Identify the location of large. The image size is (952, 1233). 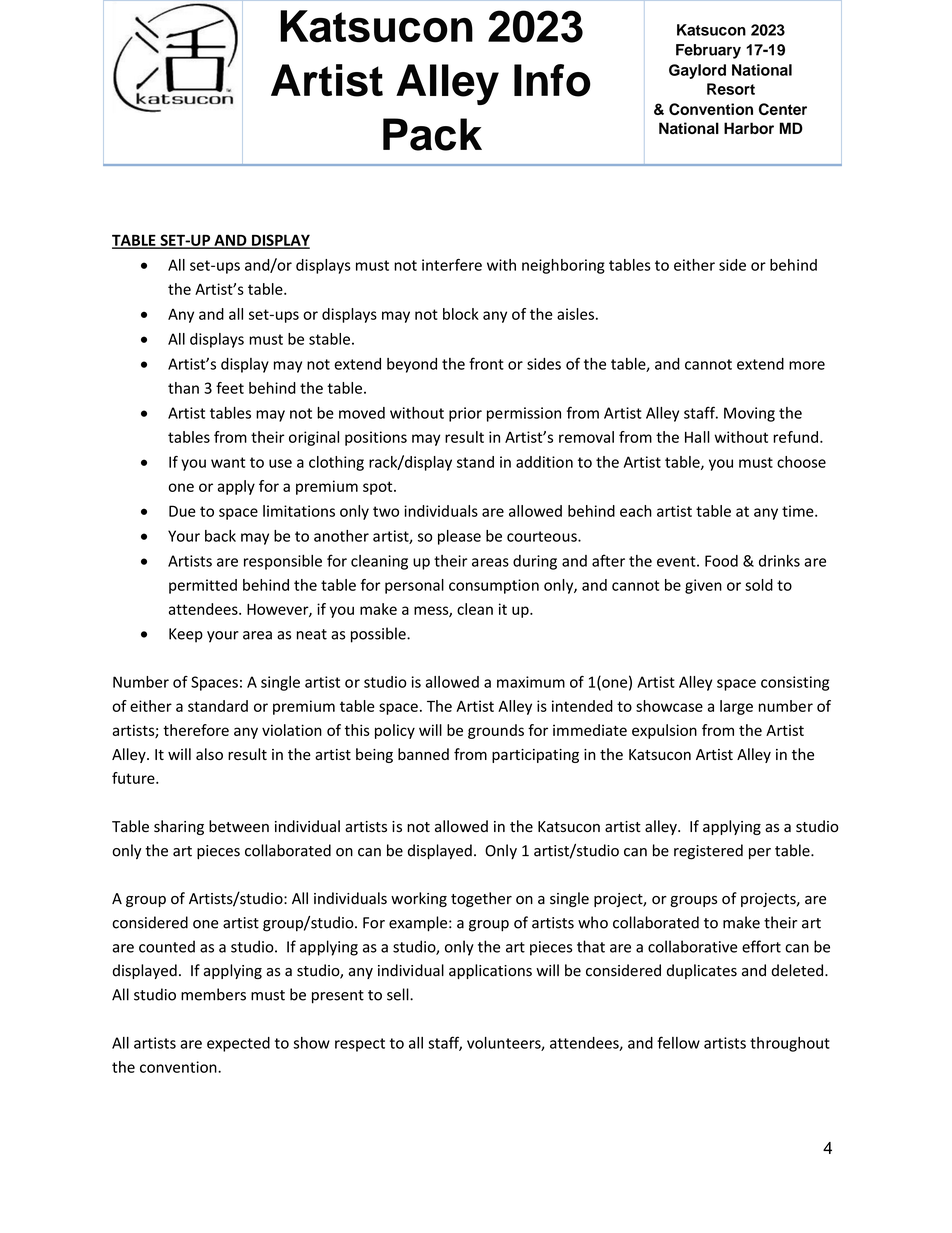
(736, 707).
